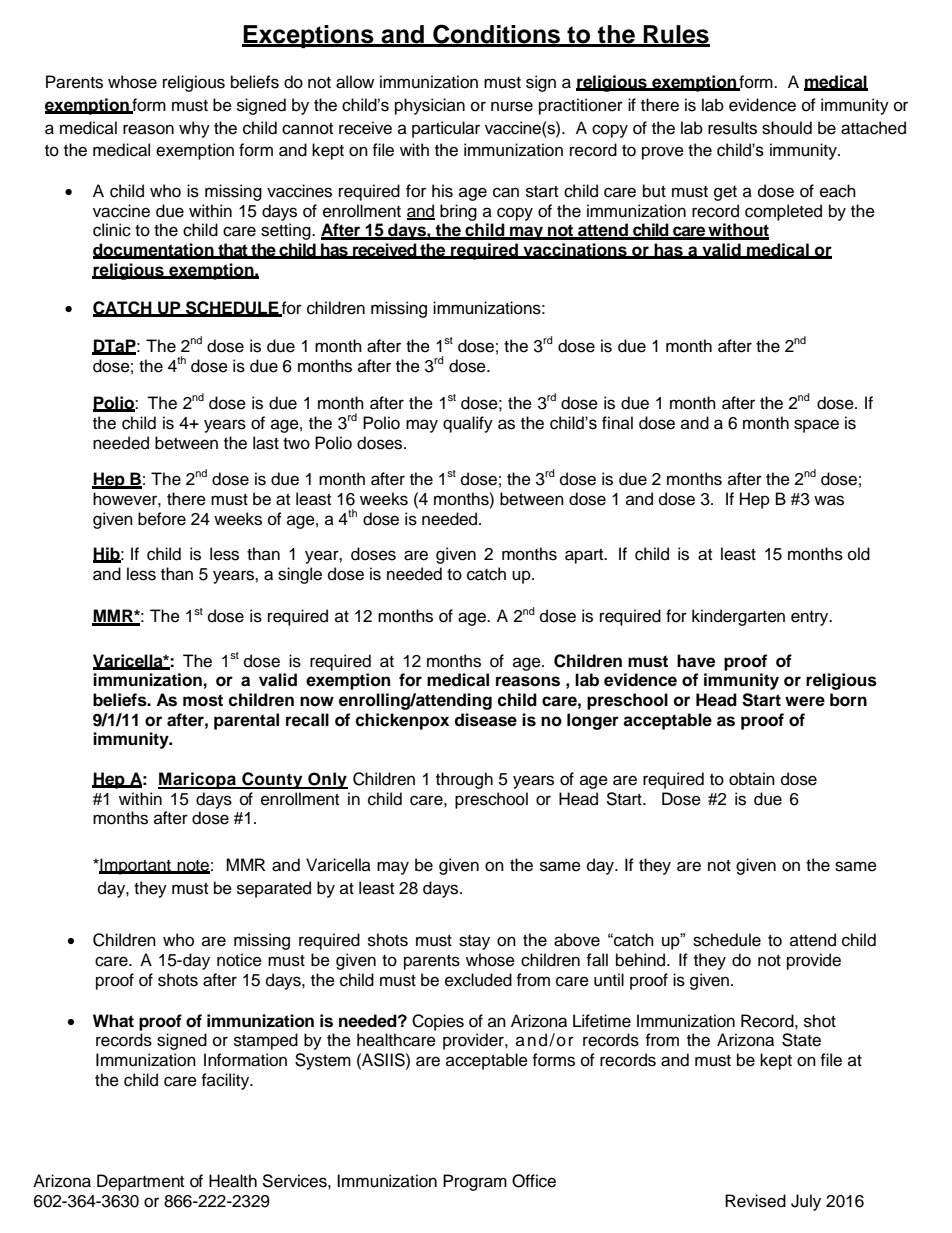 Image resolution: width=952 pixels, height=1233 pixels. What do you see at coordinates (194, 129) in the image?
I see `why` at bounding box center [194, 129].
